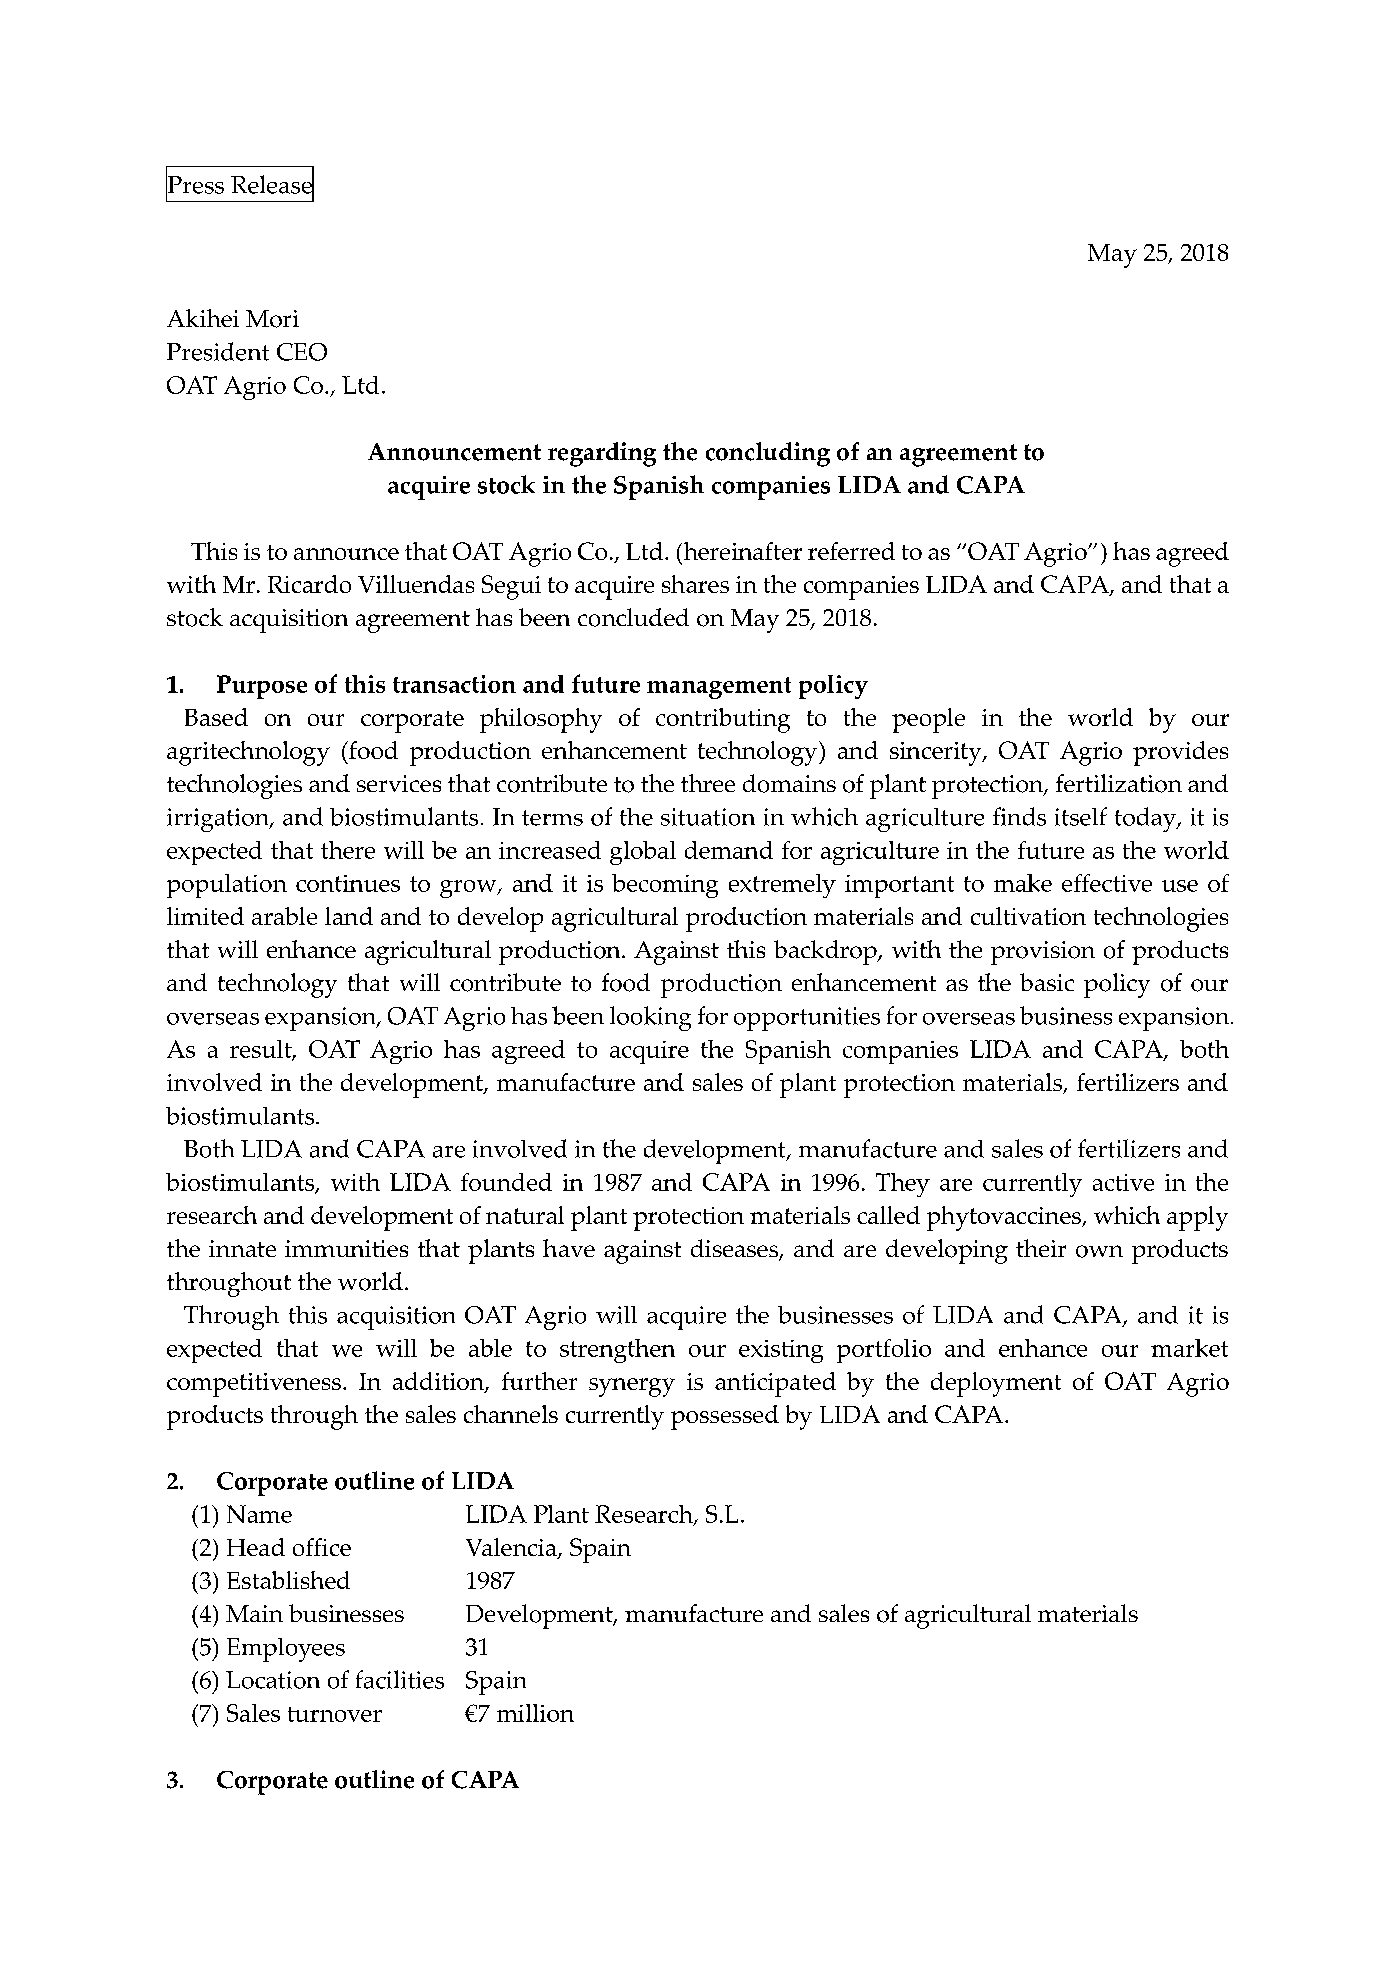 The width and height of the screenshot is (1395, 1973). I want to click on deployment, so click(996, 1384).
